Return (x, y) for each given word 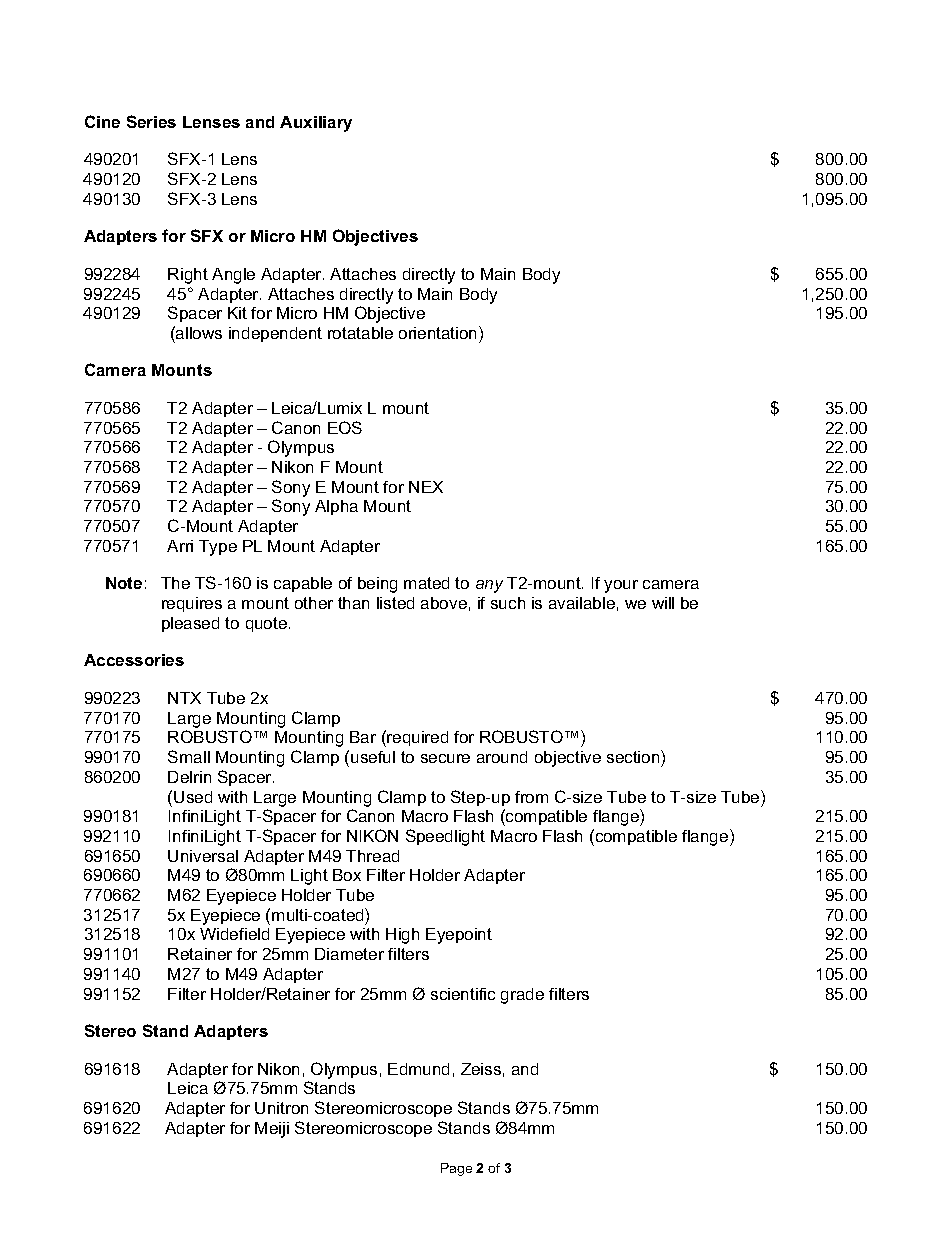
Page (456, 1169)
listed (395, 603)
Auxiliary (316, 124)
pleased (190, 624)
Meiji (272, 1130)
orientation (439, 332)
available (582, 603)
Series (151, 121)
